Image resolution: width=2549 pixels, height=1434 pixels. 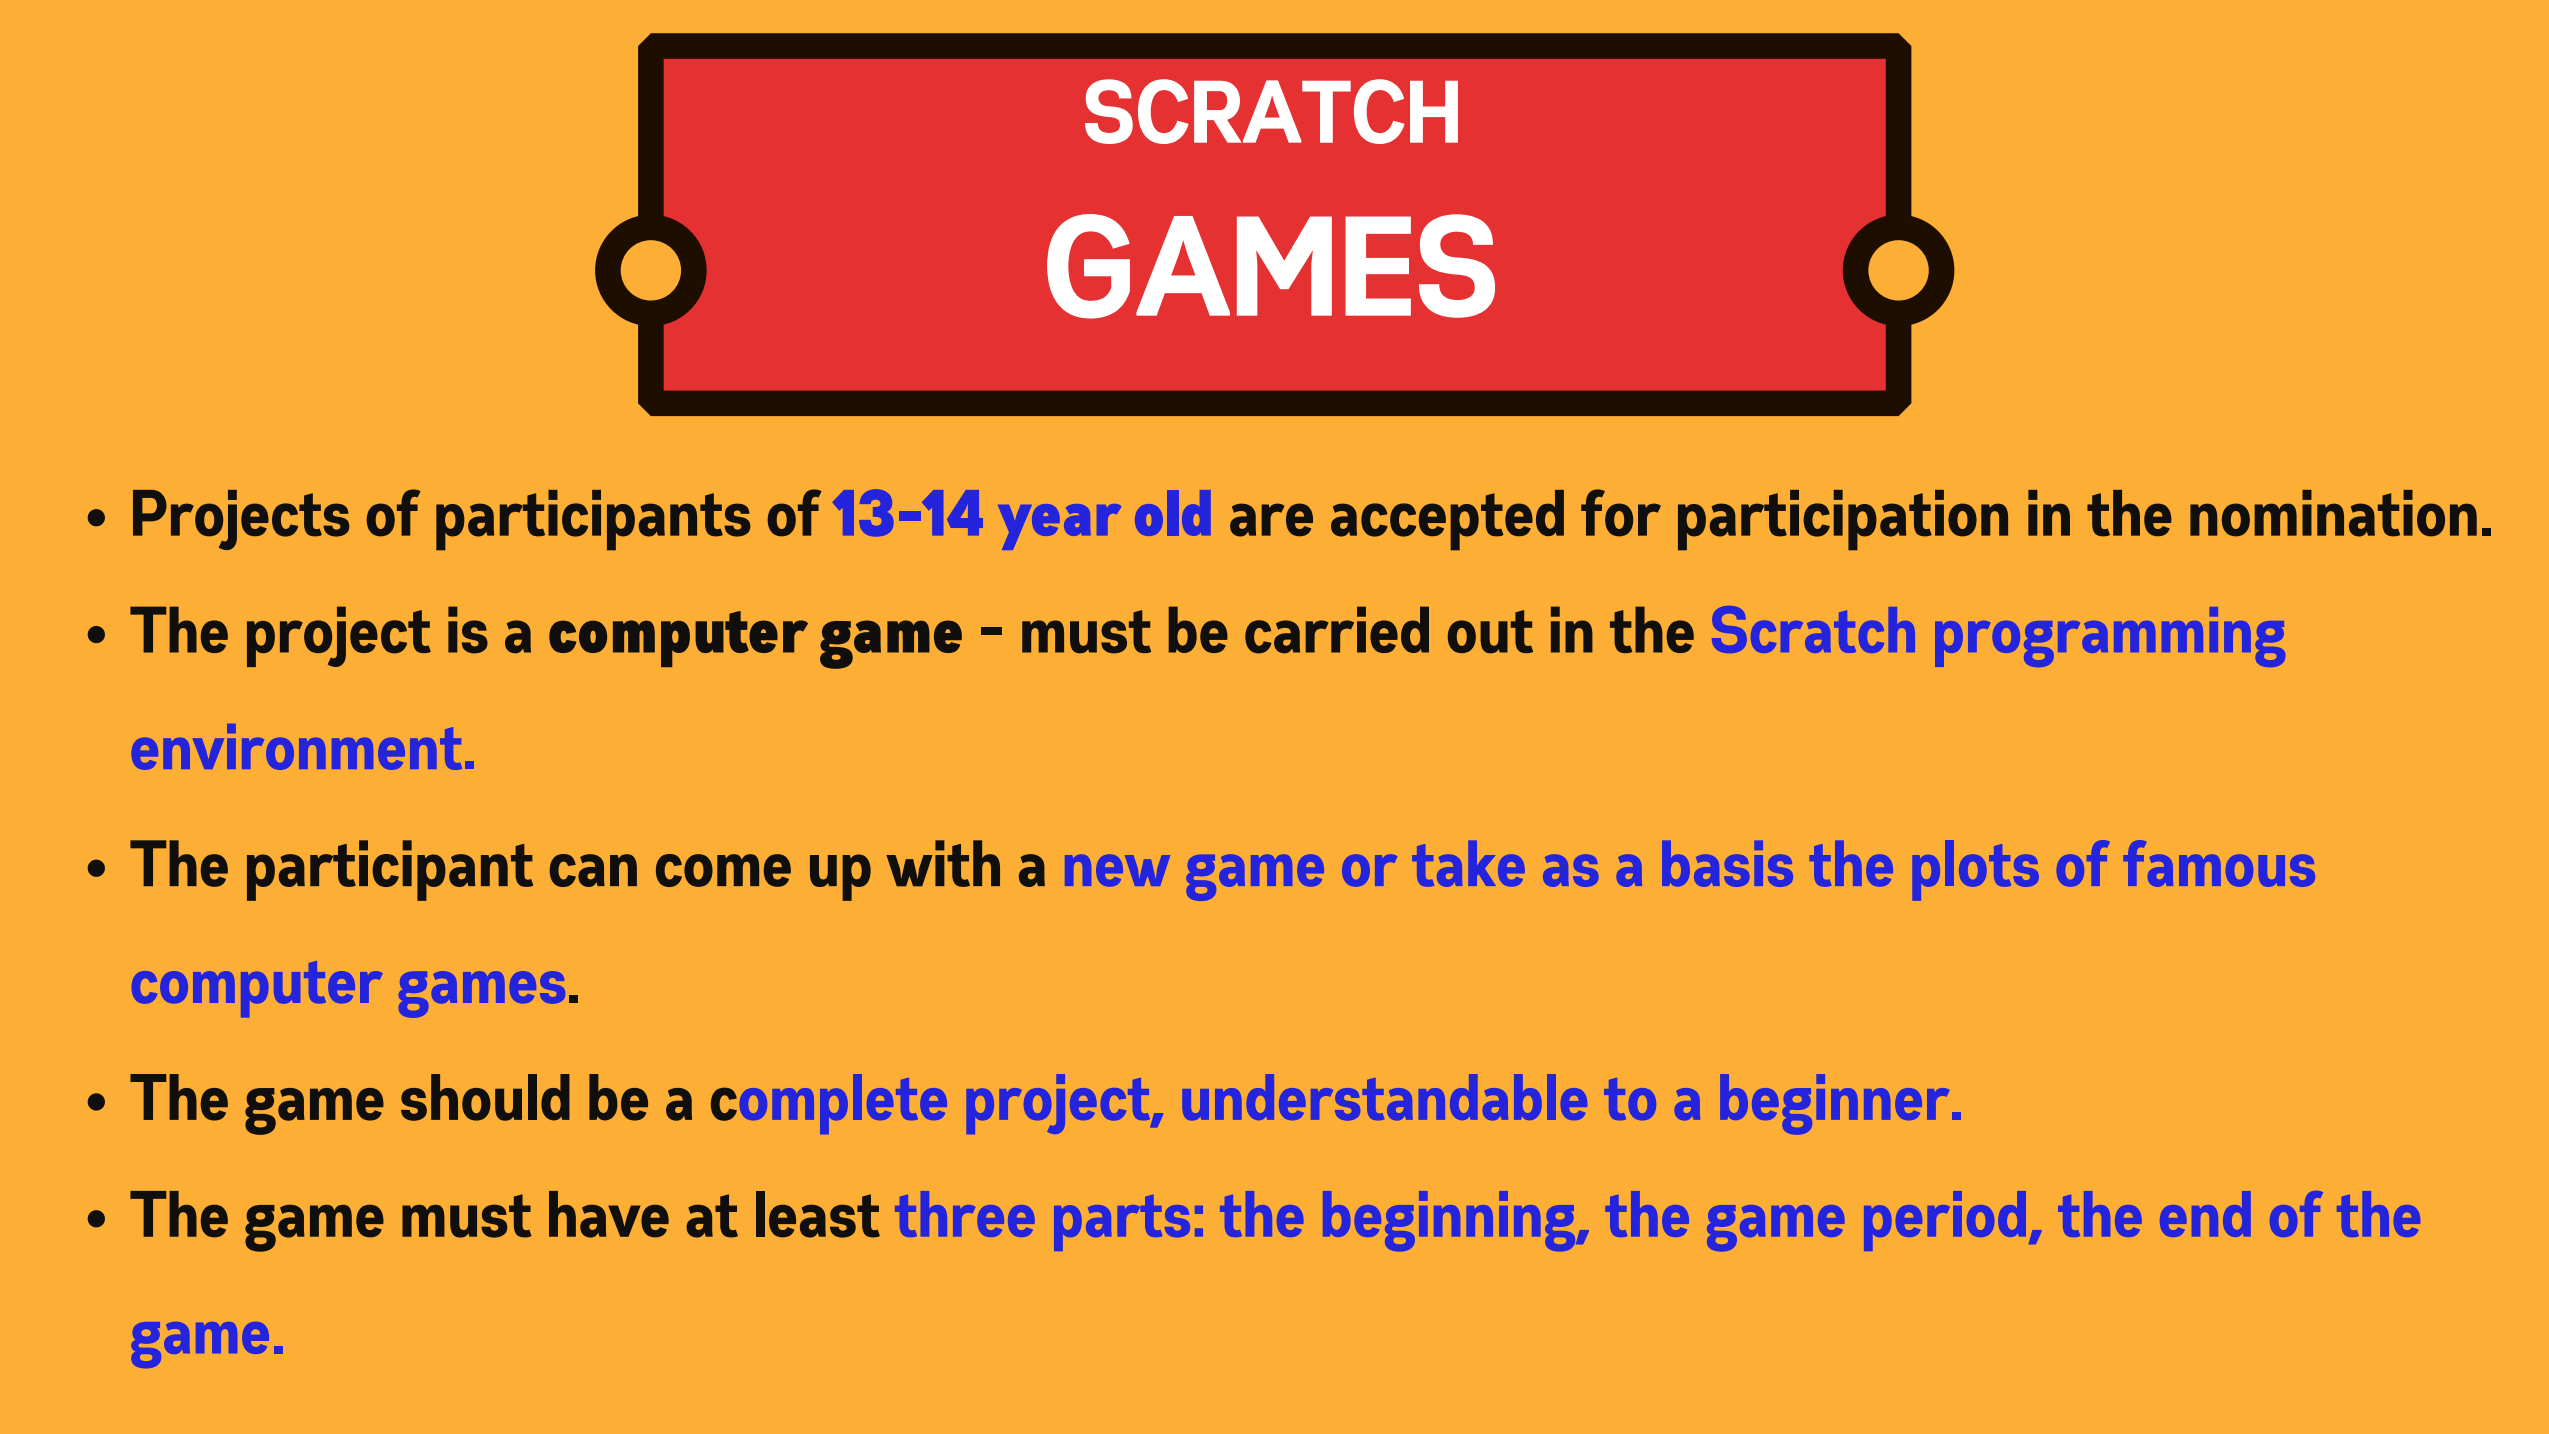 What do you see at coordinates (1059, 527) in the page?
I see `year` at bounding box center [1059, 527].
